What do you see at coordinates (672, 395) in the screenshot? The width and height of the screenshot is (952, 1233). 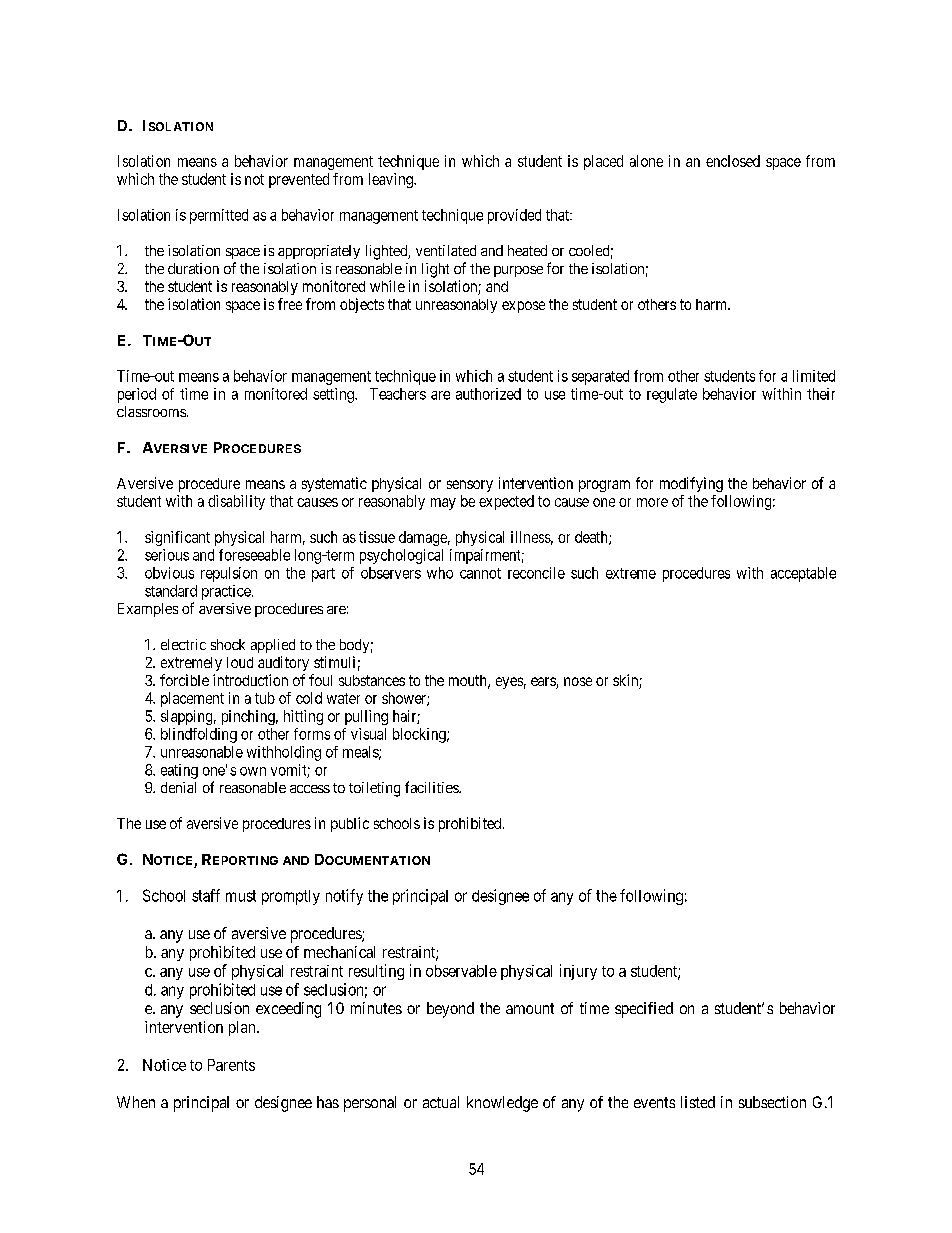 I see `regulate` at bounding box center [672, 395].
